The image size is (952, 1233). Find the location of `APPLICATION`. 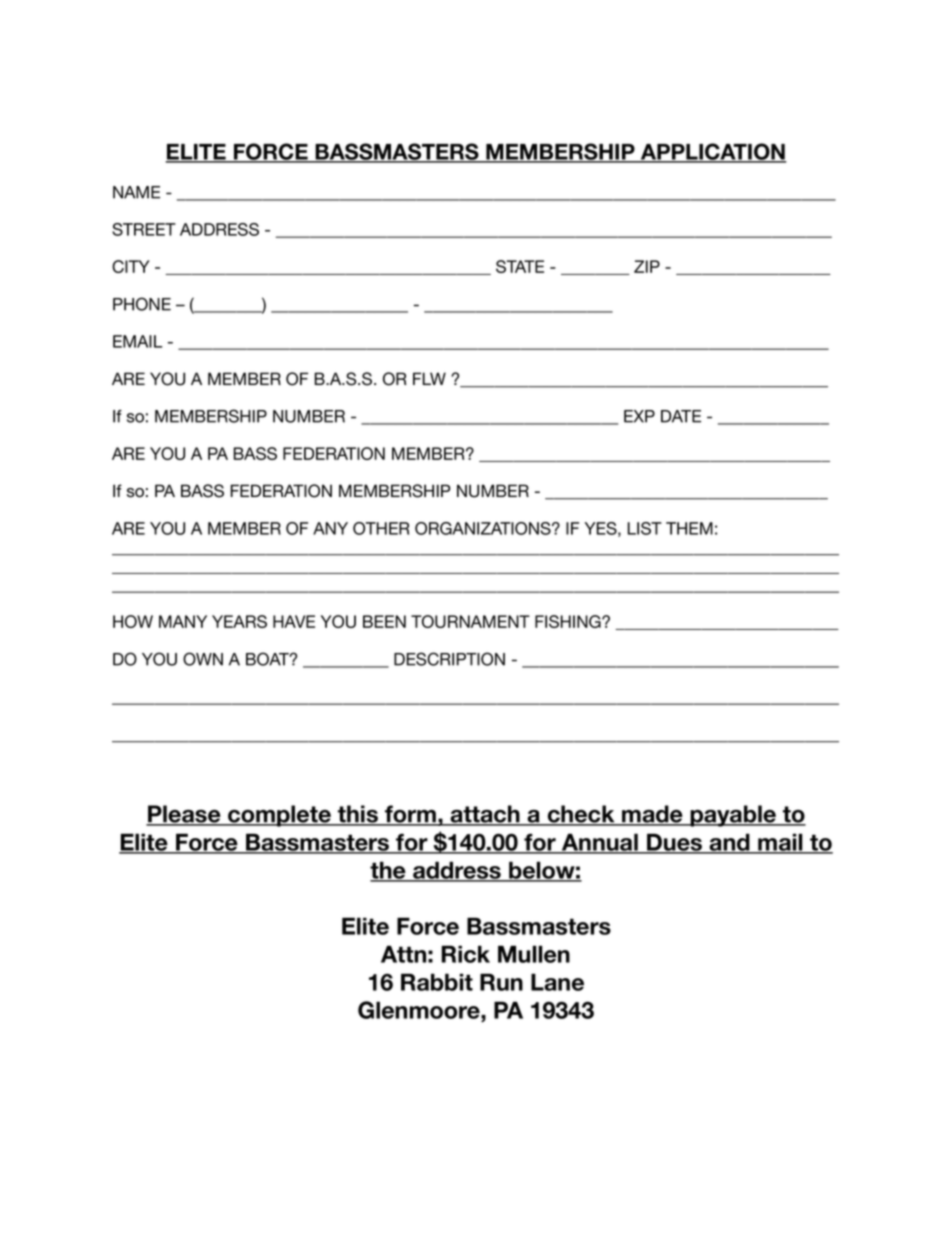

APPLICATION is located at coordinates (713, 152).
